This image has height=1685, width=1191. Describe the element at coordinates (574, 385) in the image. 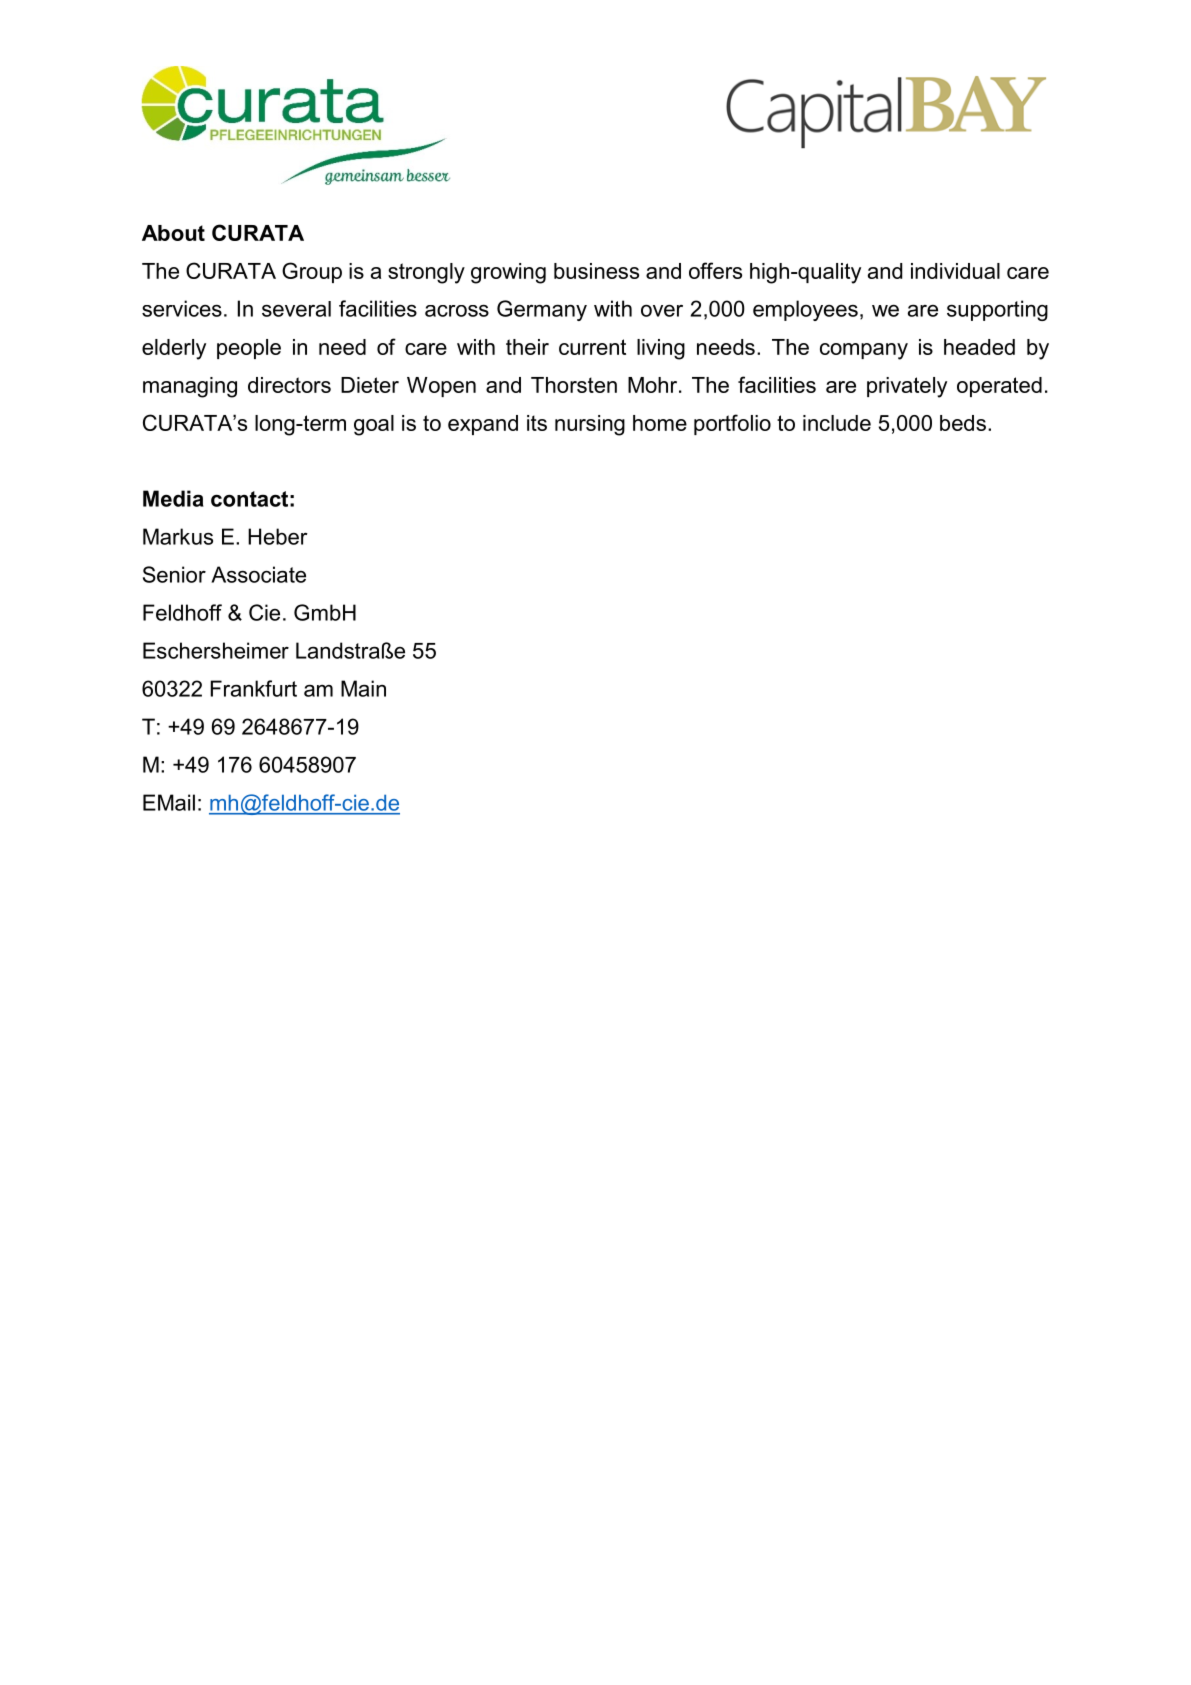

I see `Thorsten` at that location.
